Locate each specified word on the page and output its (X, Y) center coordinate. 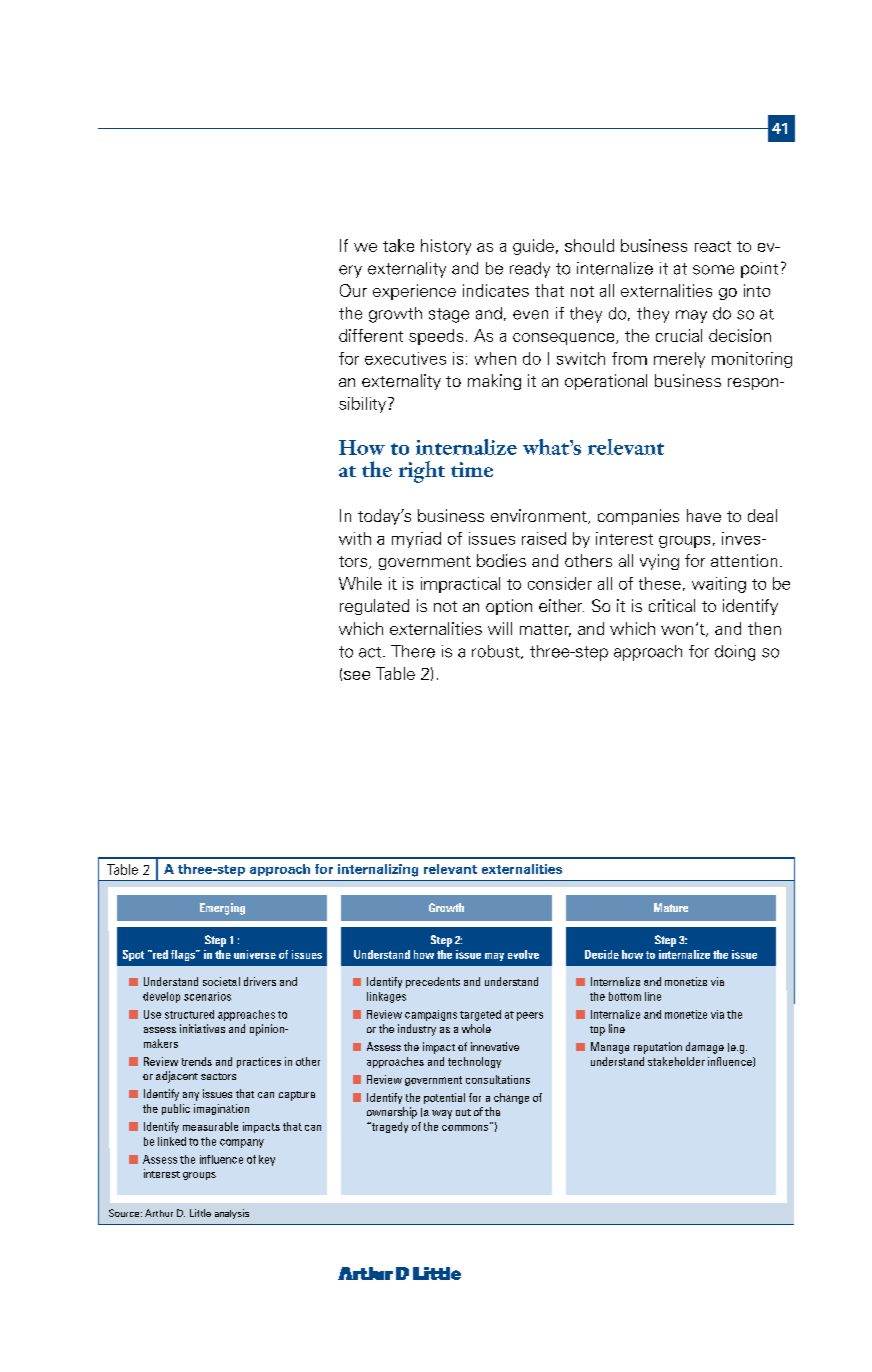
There (413, 651)
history (446, 247)
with (355, 538)
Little (200, 1213)
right (422, 472)
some (713, 270)
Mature (671, 907)
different (371, 335)
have (704, 515)
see (357, 675)
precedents (433, 982)
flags (184, 955)
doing (735, 653)
